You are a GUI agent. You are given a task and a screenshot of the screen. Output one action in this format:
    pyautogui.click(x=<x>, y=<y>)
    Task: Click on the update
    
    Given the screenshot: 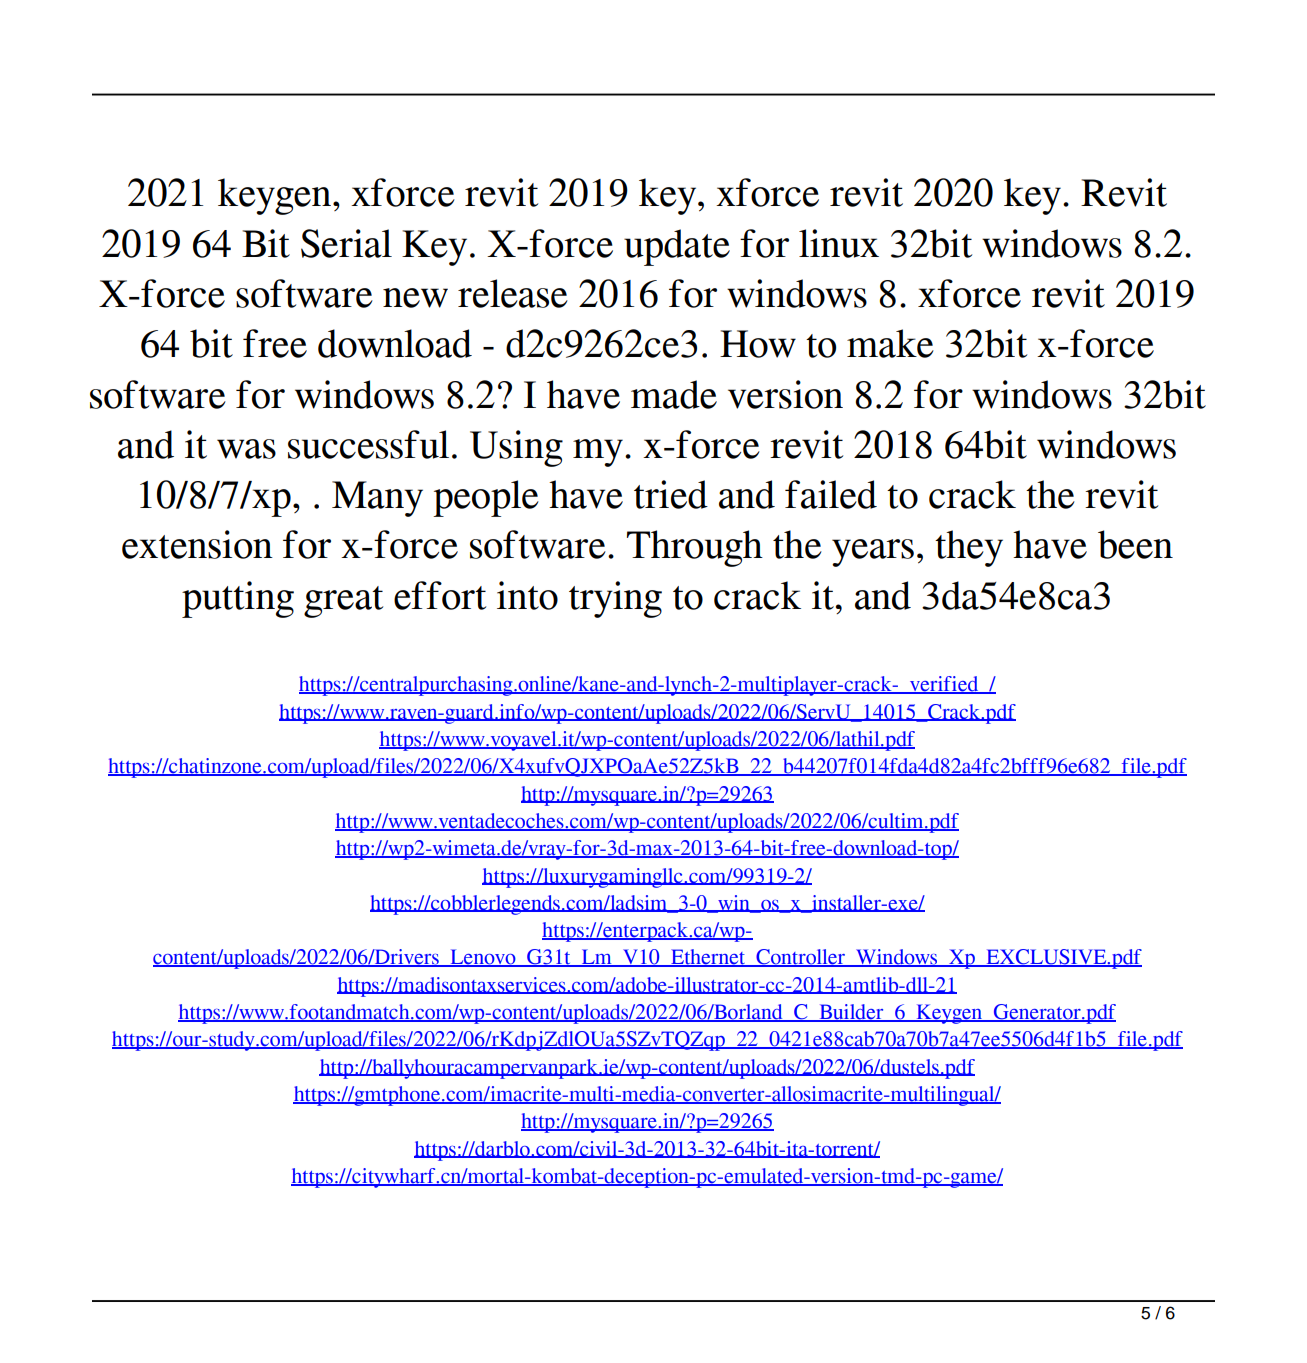 What is the action you would take?
    pyautogui.click(x=677, y=247)
